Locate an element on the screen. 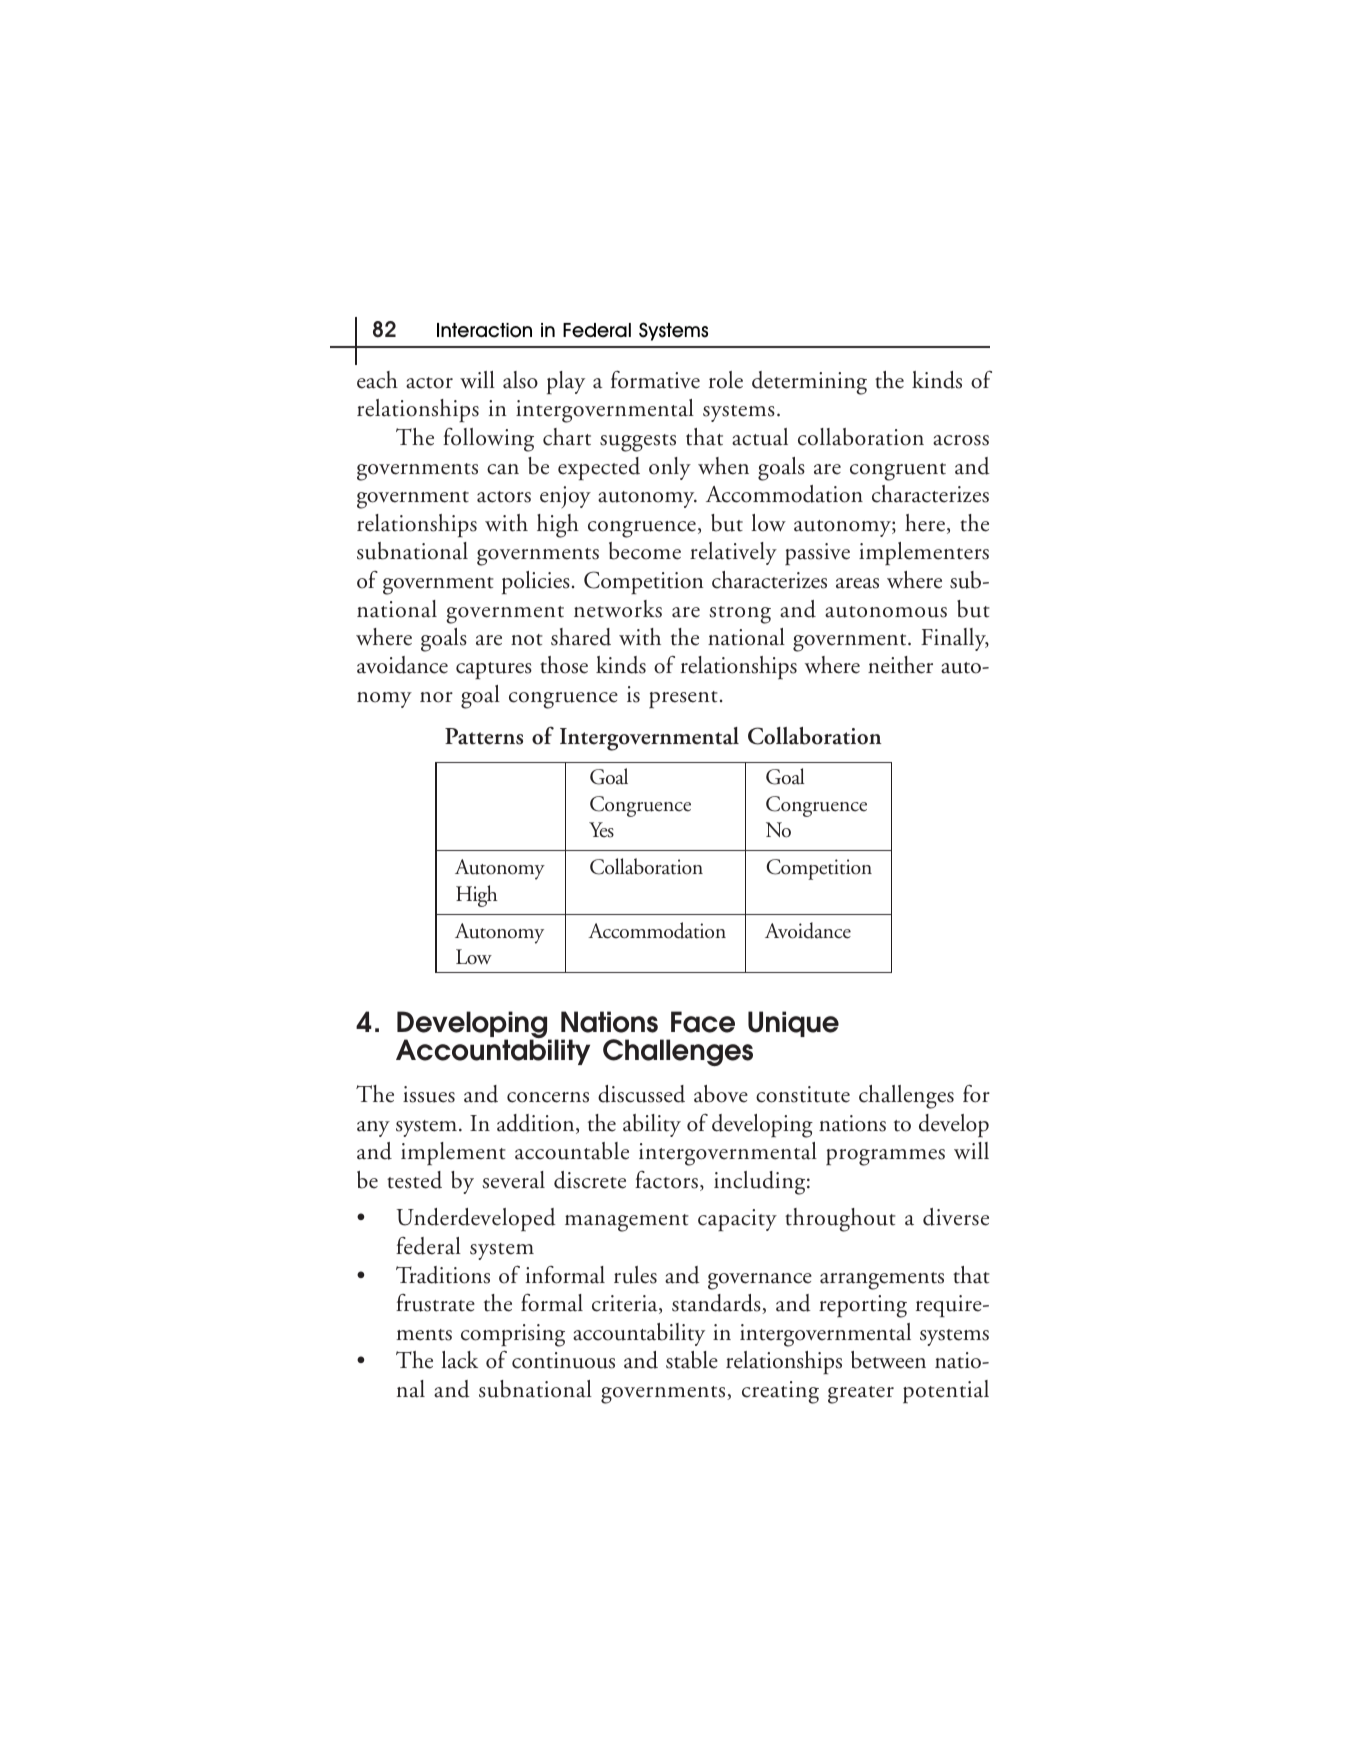 The image size is (1346, 1741). formative is located at coordinates (655, 379).
